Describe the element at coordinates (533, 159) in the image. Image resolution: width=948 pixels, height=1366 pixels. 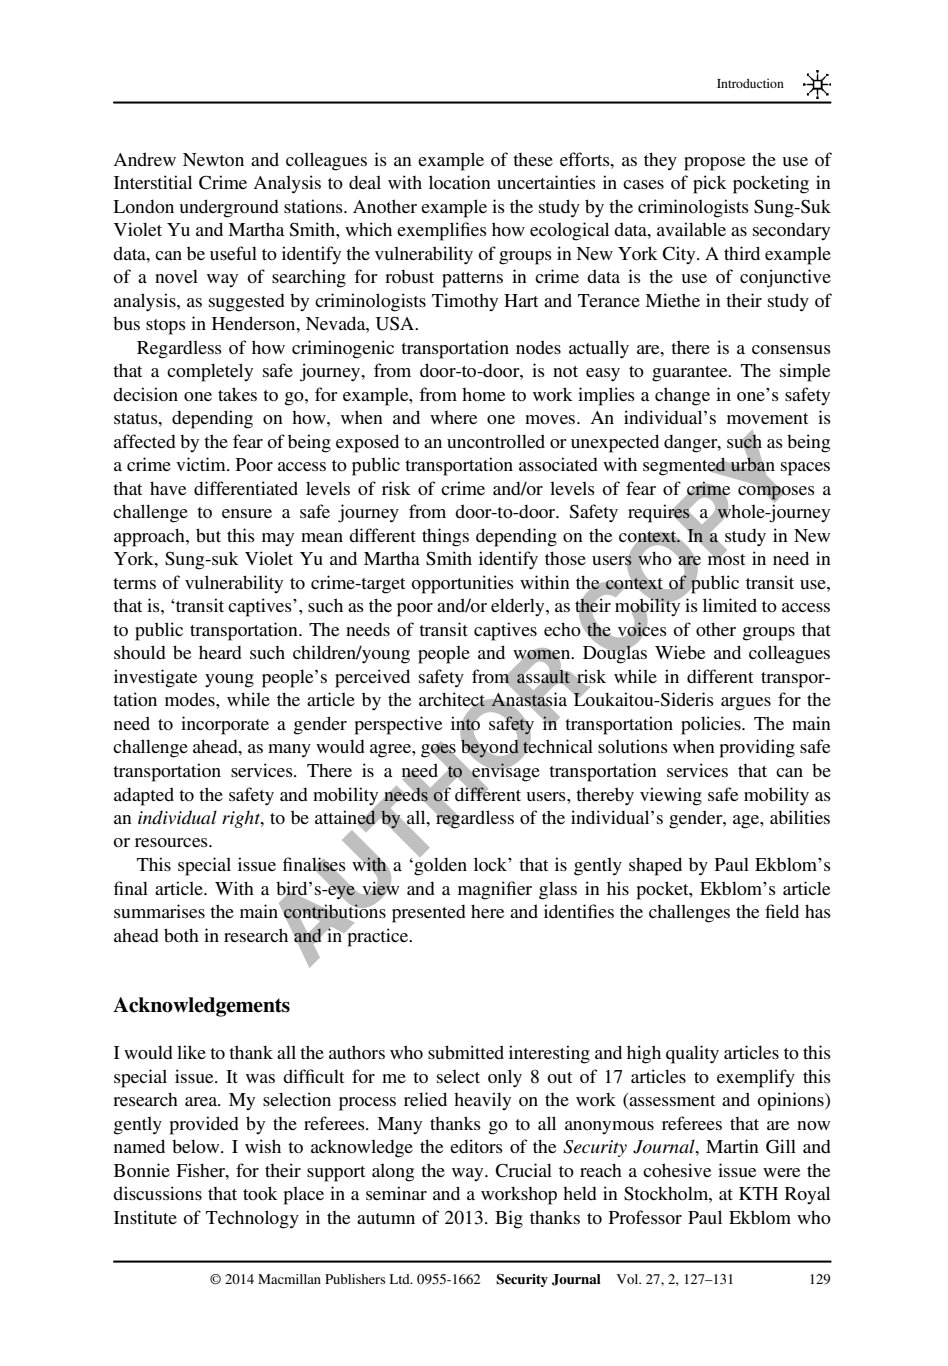
I see `these` at that location.
